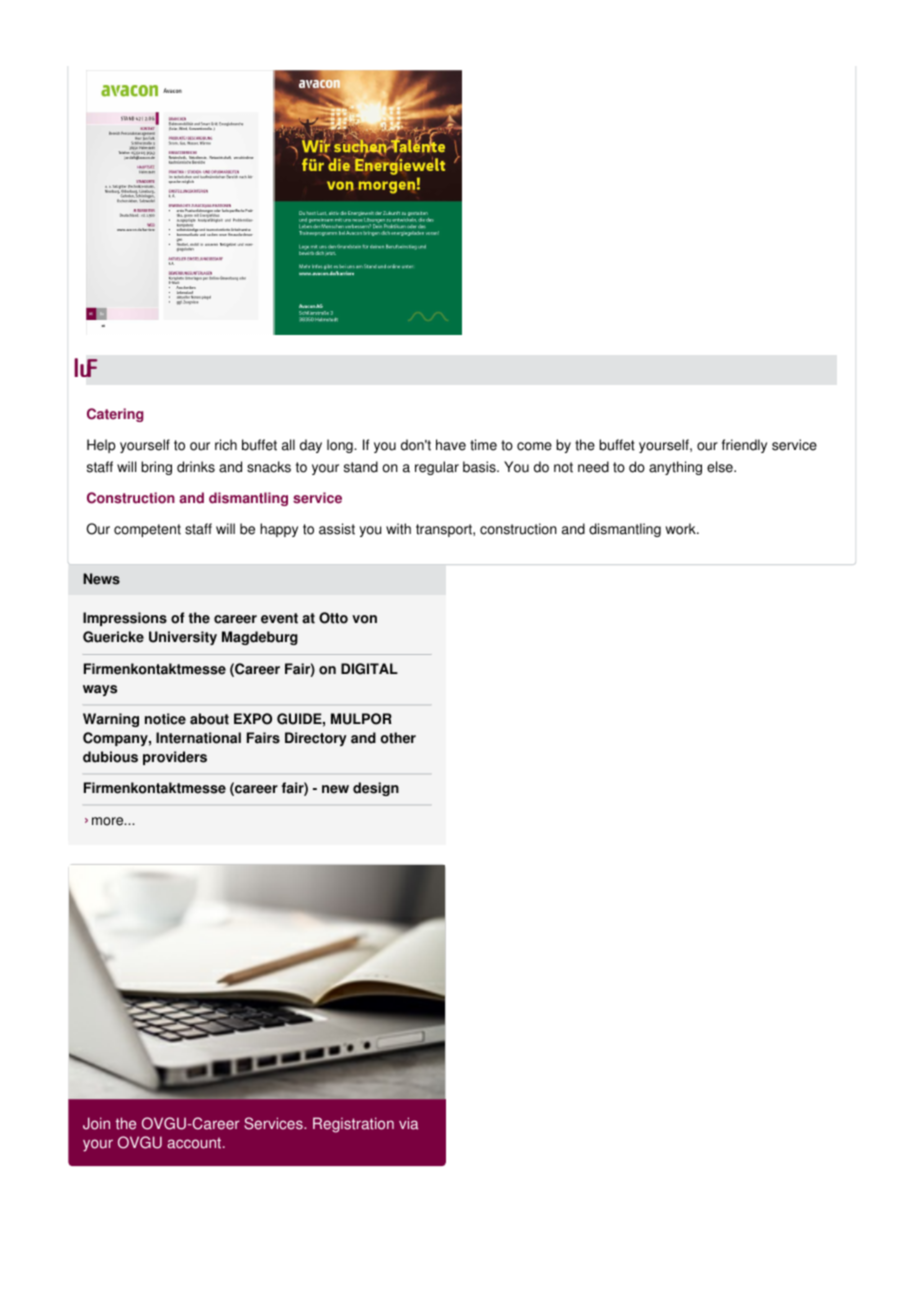 This screenshot has height=1308, width=924. What do you see at coordinates (398, 738) in the screenshot?
I see `other` at bounding box center [398, 738].
